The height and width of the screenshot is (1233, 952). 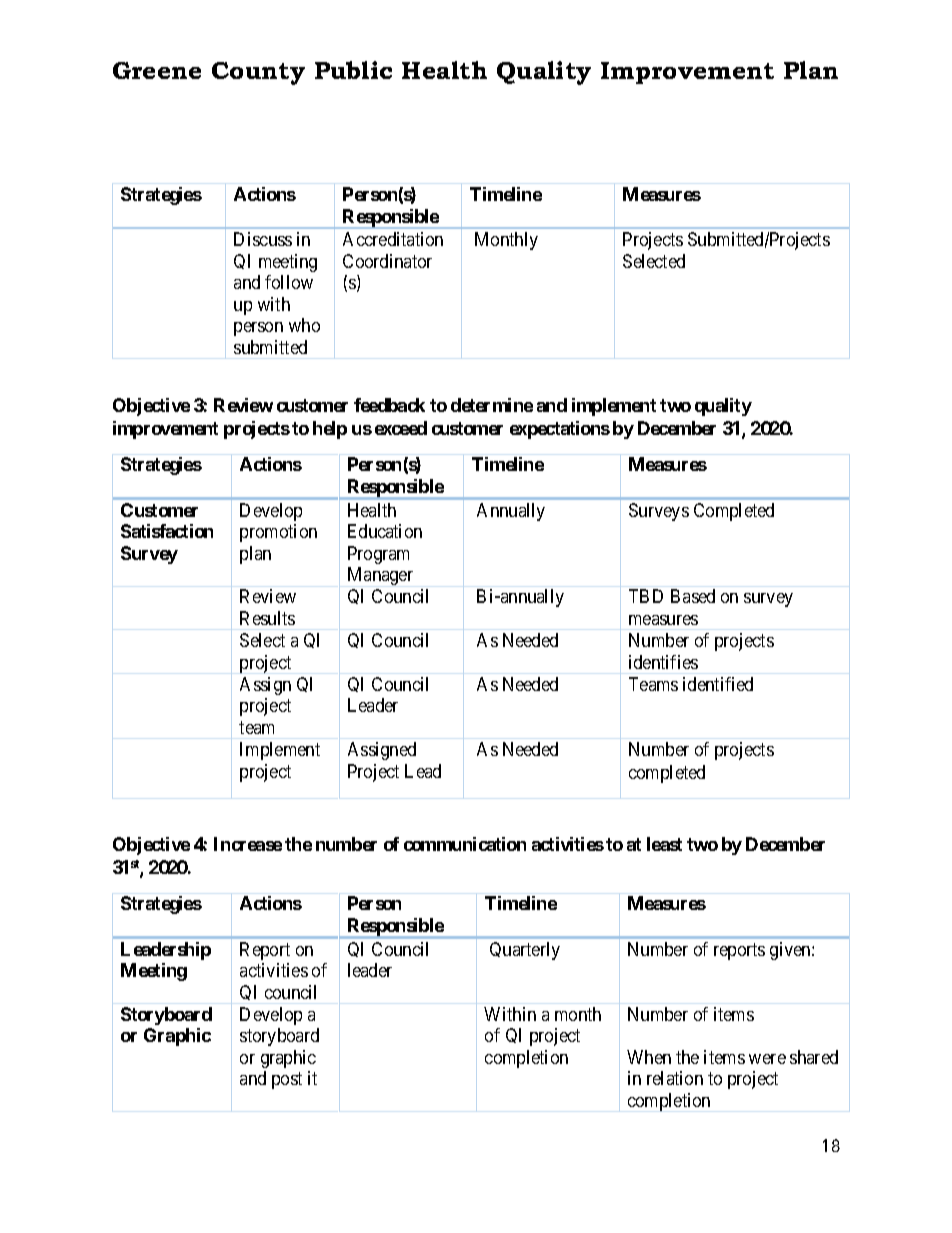 What do you see at coordinates (353, 70) in the screenshot?
I see `Public` at bounding box center [353, 70].
